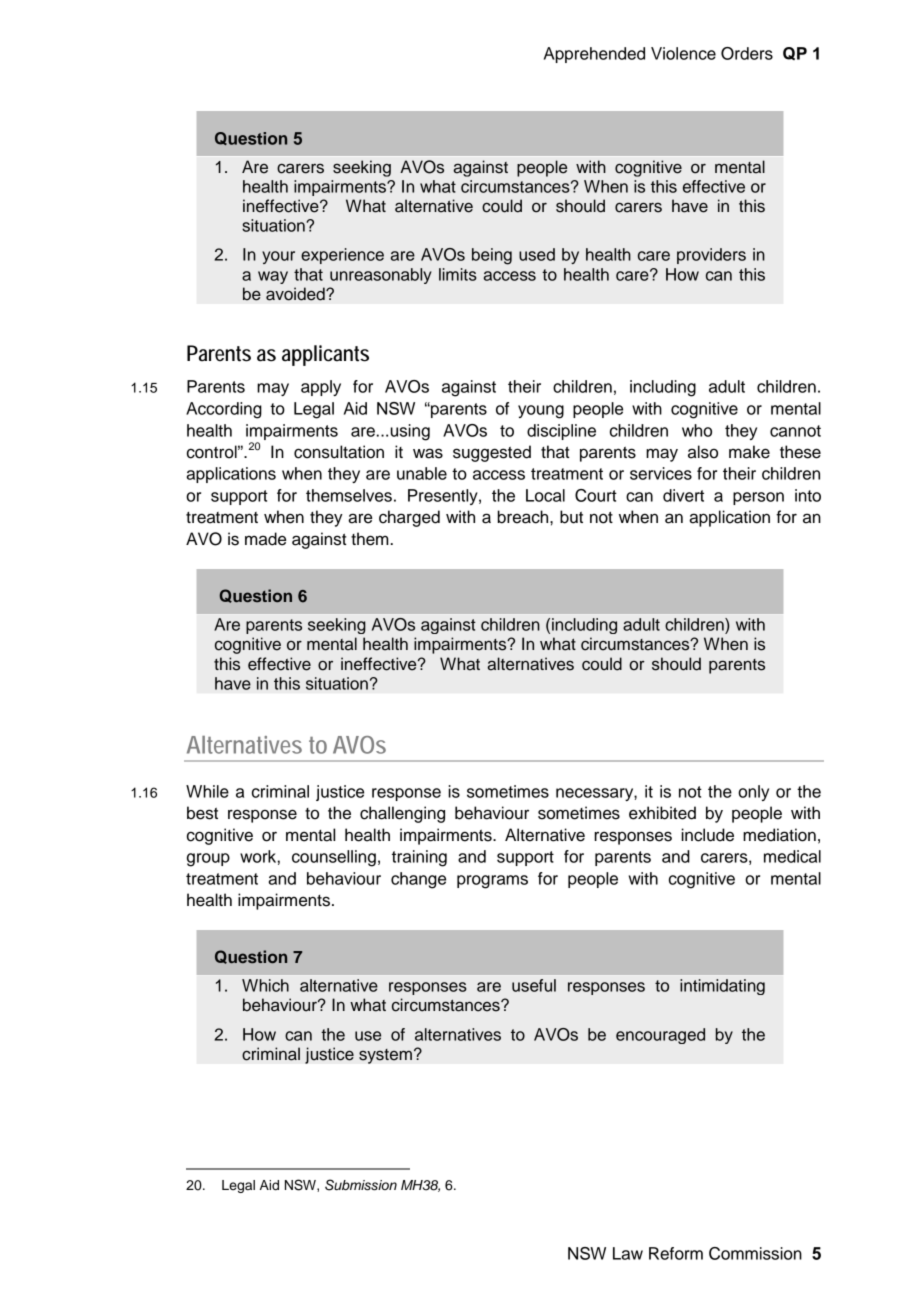 The width and height of the page is (924, 1308). What do you see at coordinates (278, 257) in the page?
I see `your` at bounding box center [278, 257].
